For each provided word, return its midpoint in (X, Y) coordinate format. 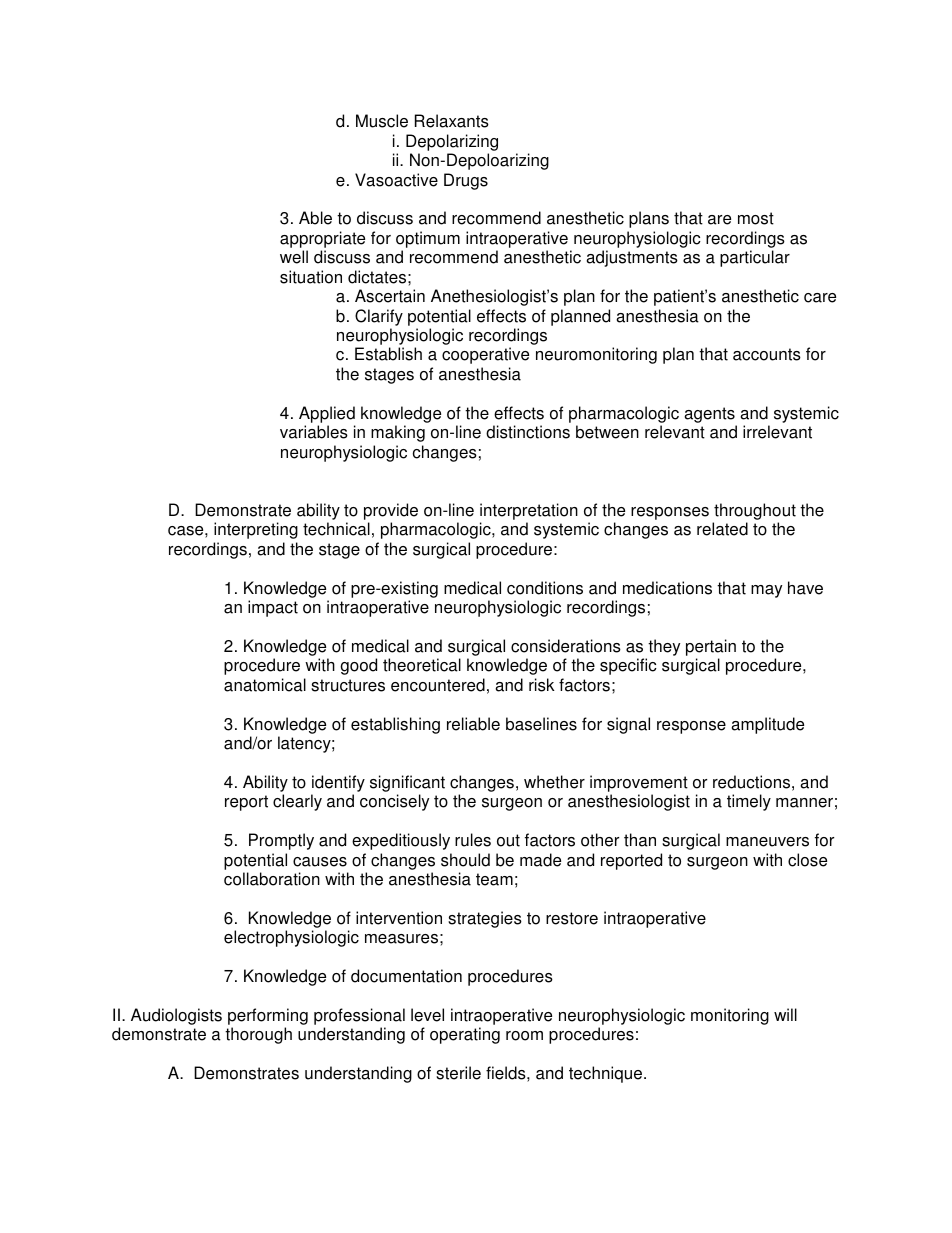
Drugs (466, 181)
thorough (258, 1035)
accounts (767, 354)
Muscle (382, 121)
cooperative (485, 355)
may (766, 591)
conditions (545, 588)
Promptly (281, 841)
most (756, 218)
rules (473, 840)
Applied (327, 414)
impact (273, 608)
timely (749, 802)
